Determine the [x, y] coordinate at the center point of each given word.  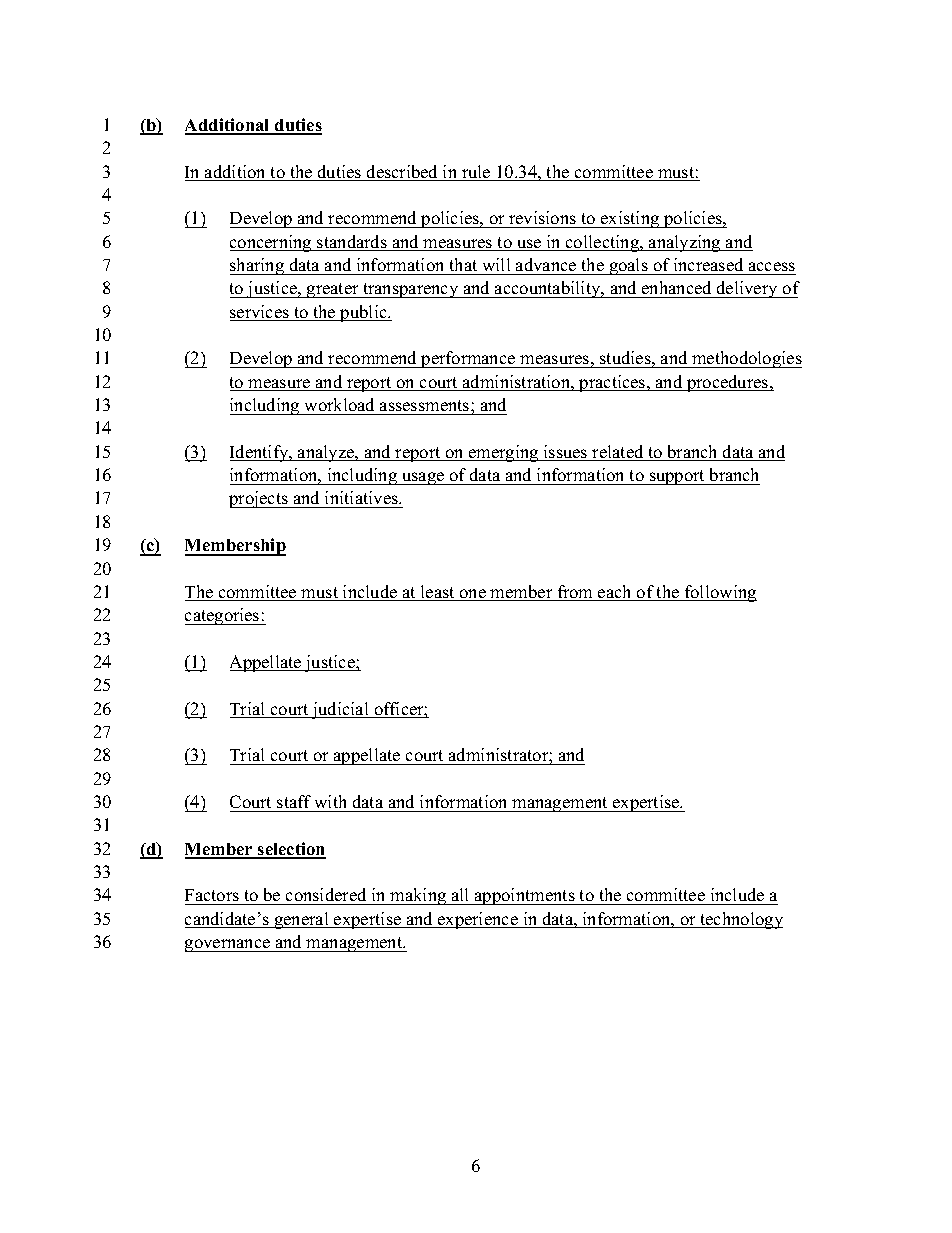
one [473, 595]
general [301, 920]
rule [476, 173]
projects [259, 499]
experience [478, 920]
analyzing [685, 243]
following [720, 593]
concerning [272, 243]
